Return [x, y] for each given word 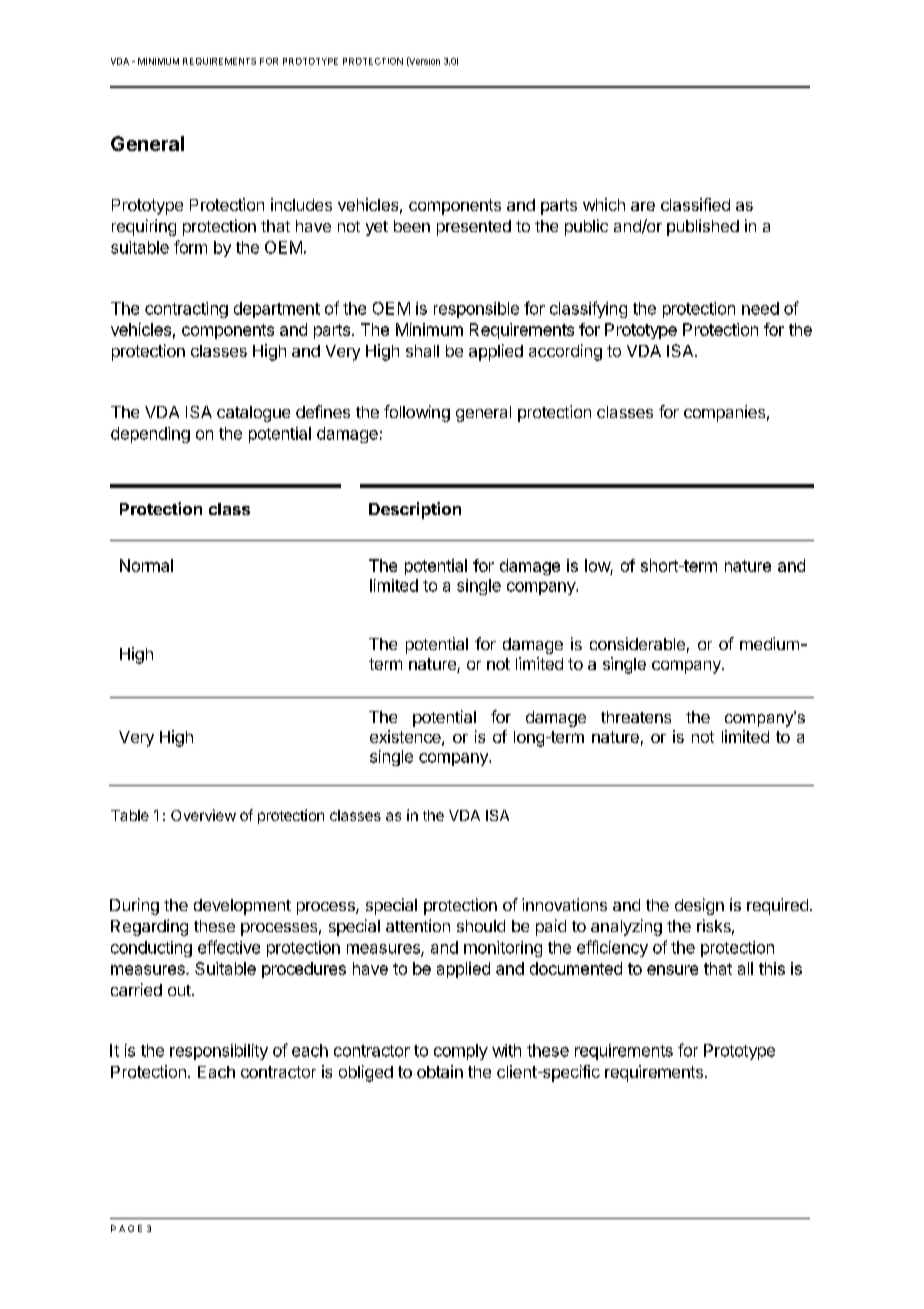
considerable [637, 643]
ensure [672, 970]
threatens [636, 717]
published [703, 227]
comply [461, 1052]
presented [474, 228]
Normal [146, 565]
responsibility [219, 1052]
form [190, 247]
